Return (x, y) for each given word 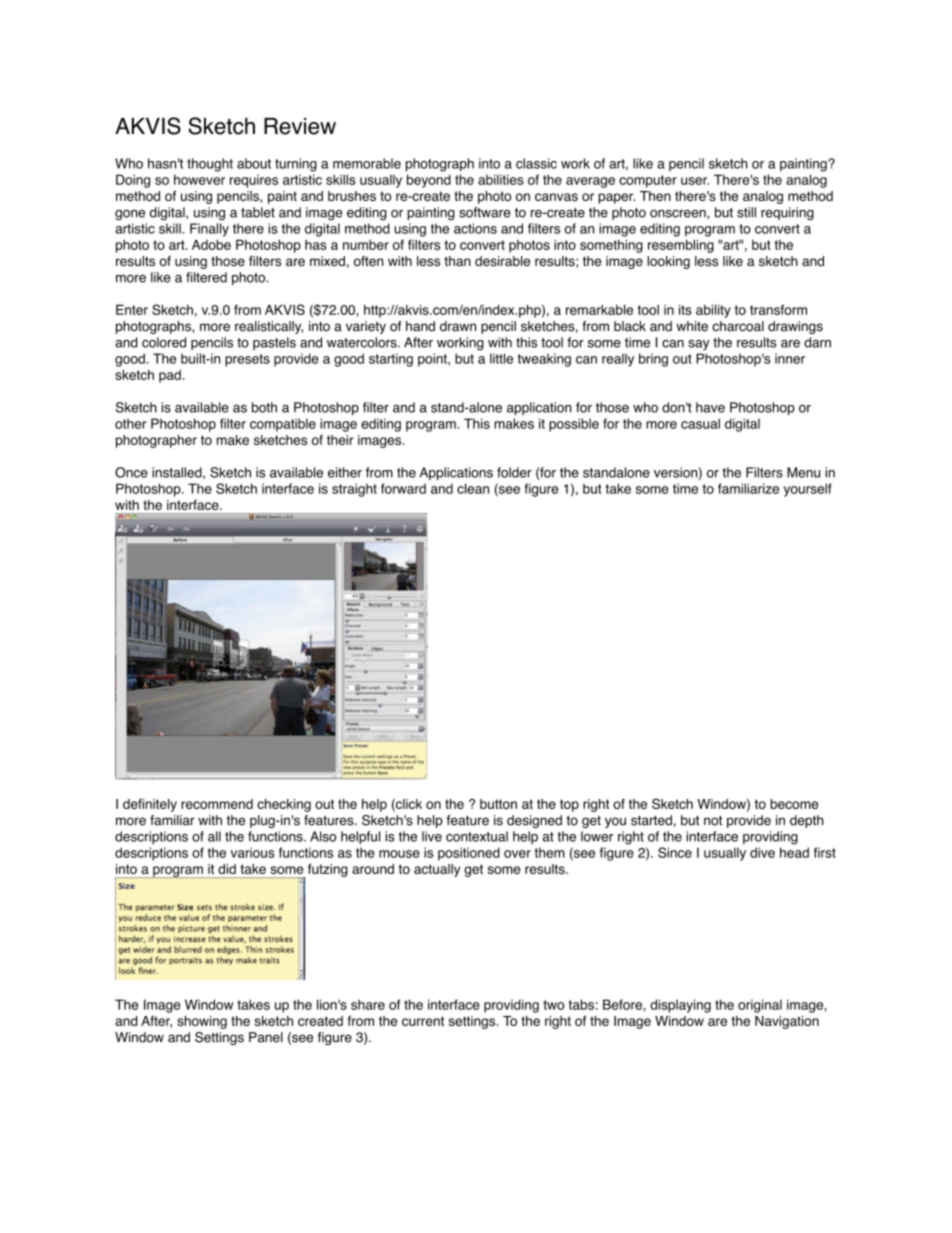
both (264, 407)
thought (210, 165)
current (423, 1021)
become (794, 804)
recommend (217, 804)
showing (202, 1022)
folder (514, 472)
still (746, 212)
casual (700, 423)
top (569, 805)
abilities (501, 179)
